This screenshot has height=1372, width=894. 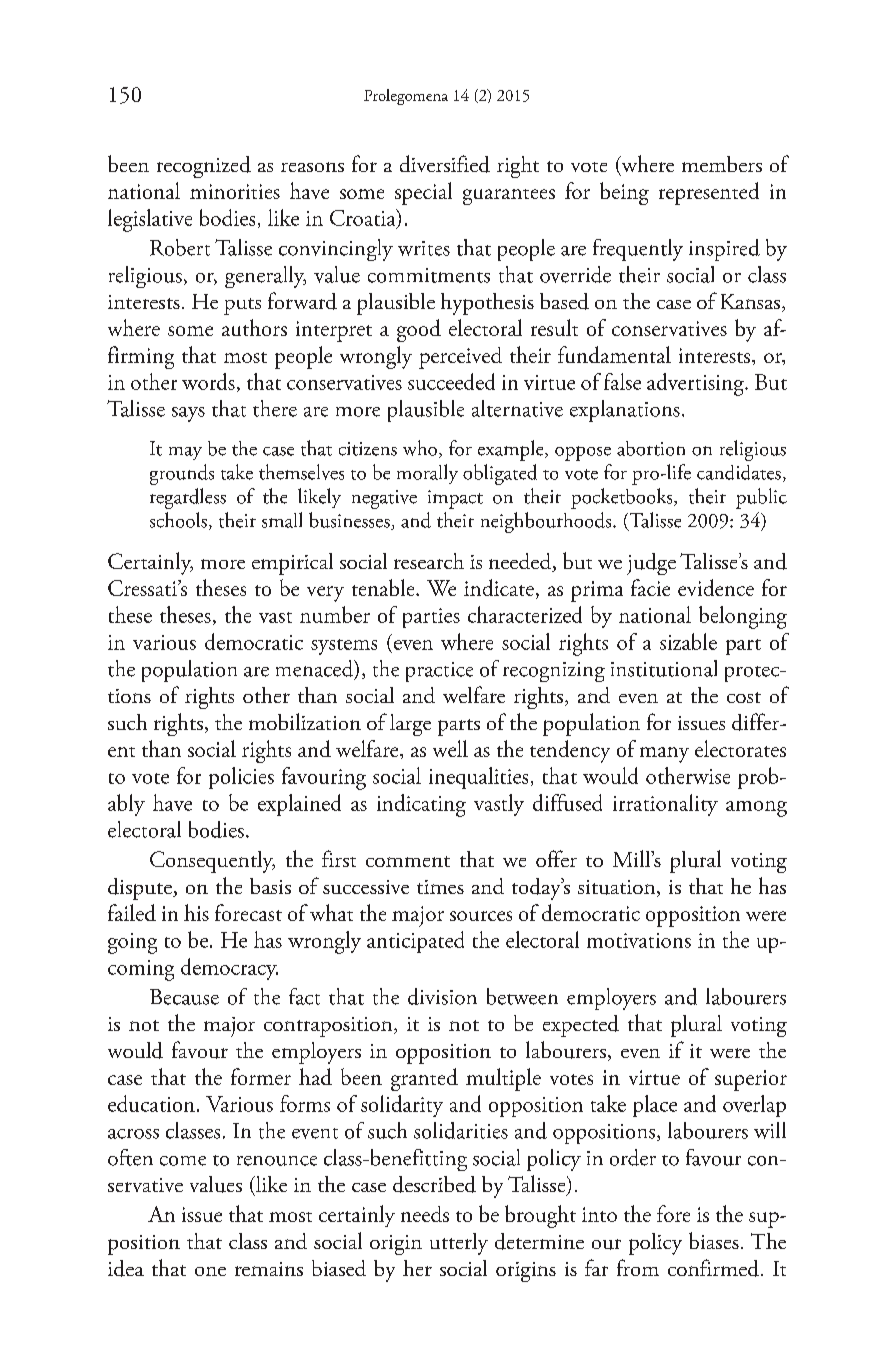 What do you see at coordinates (450, 748) in the screenshot?
I see `well` at bounding box center [450, 748].
